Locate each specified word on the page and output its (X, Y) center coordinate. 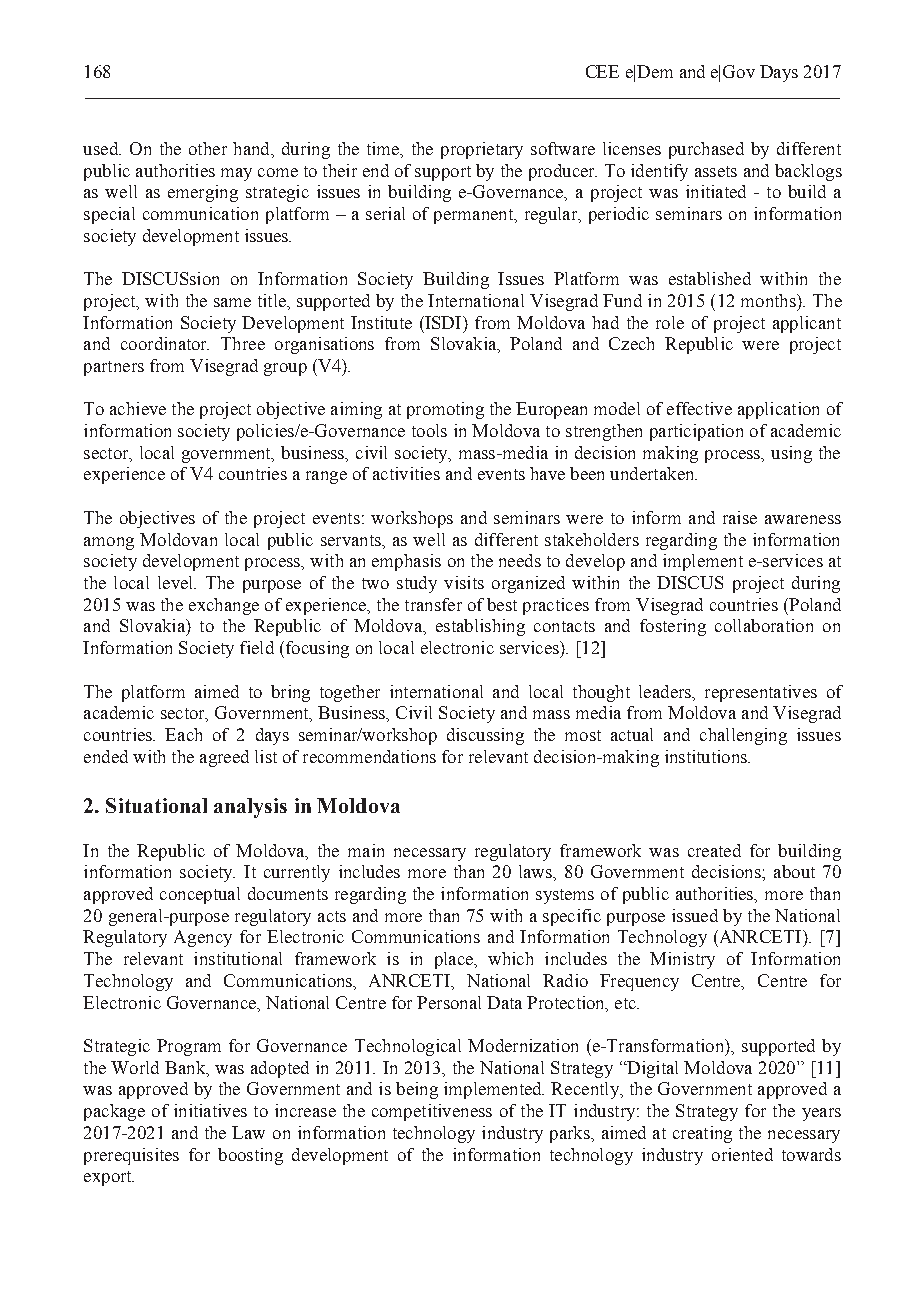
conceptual (200, 895)
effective (699, 408)
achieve (138, 408)
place (455, 960)
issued (695, 915)
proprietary (482, 150)
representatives (761, 693)
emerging (203, 193)
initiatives (210, 1110)
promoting (445, 410)
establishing (480, 627)
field (257, 647)
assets (716, 171)
